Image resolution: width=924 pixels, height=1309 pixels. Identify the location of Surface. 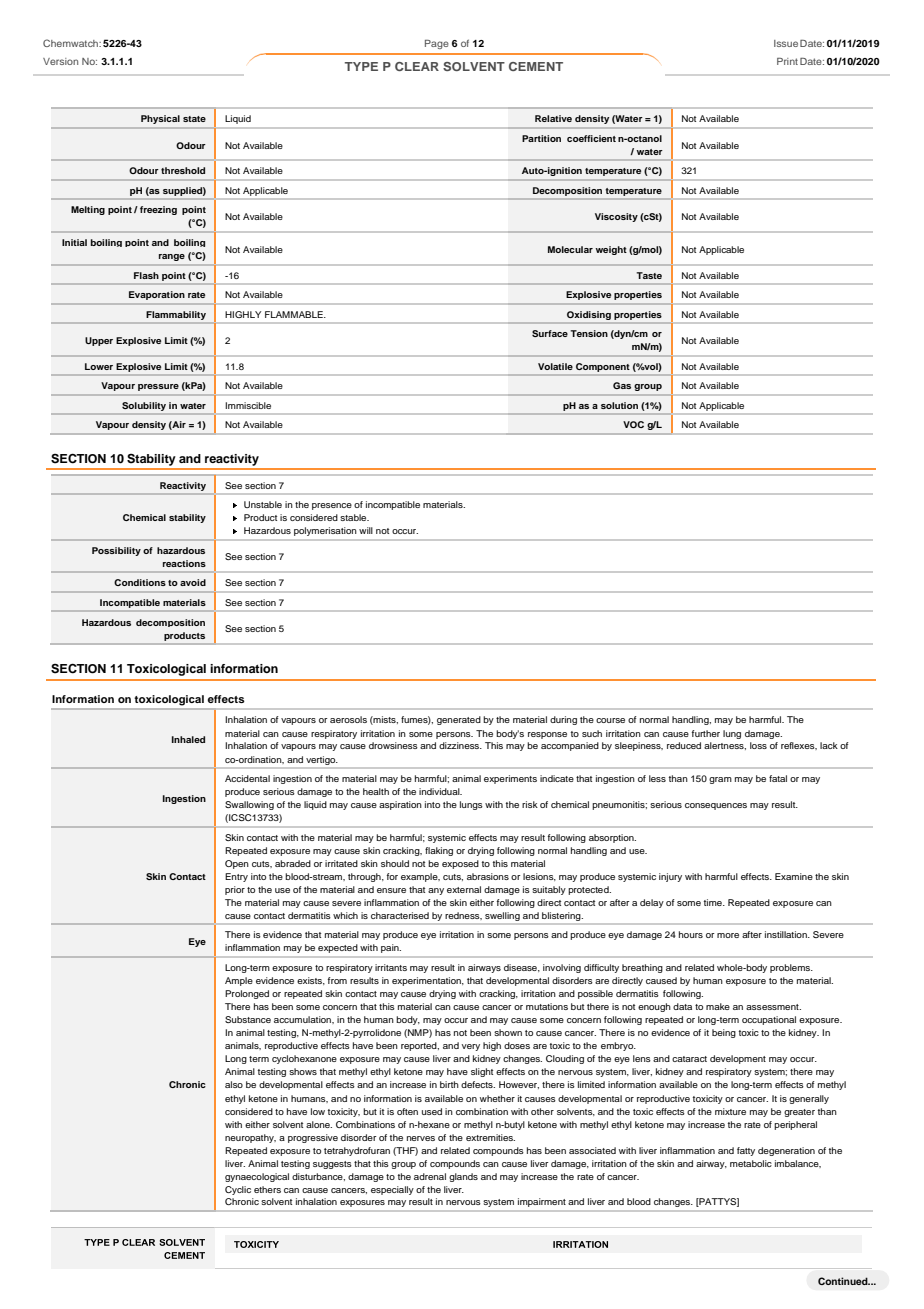
(550, 333).
